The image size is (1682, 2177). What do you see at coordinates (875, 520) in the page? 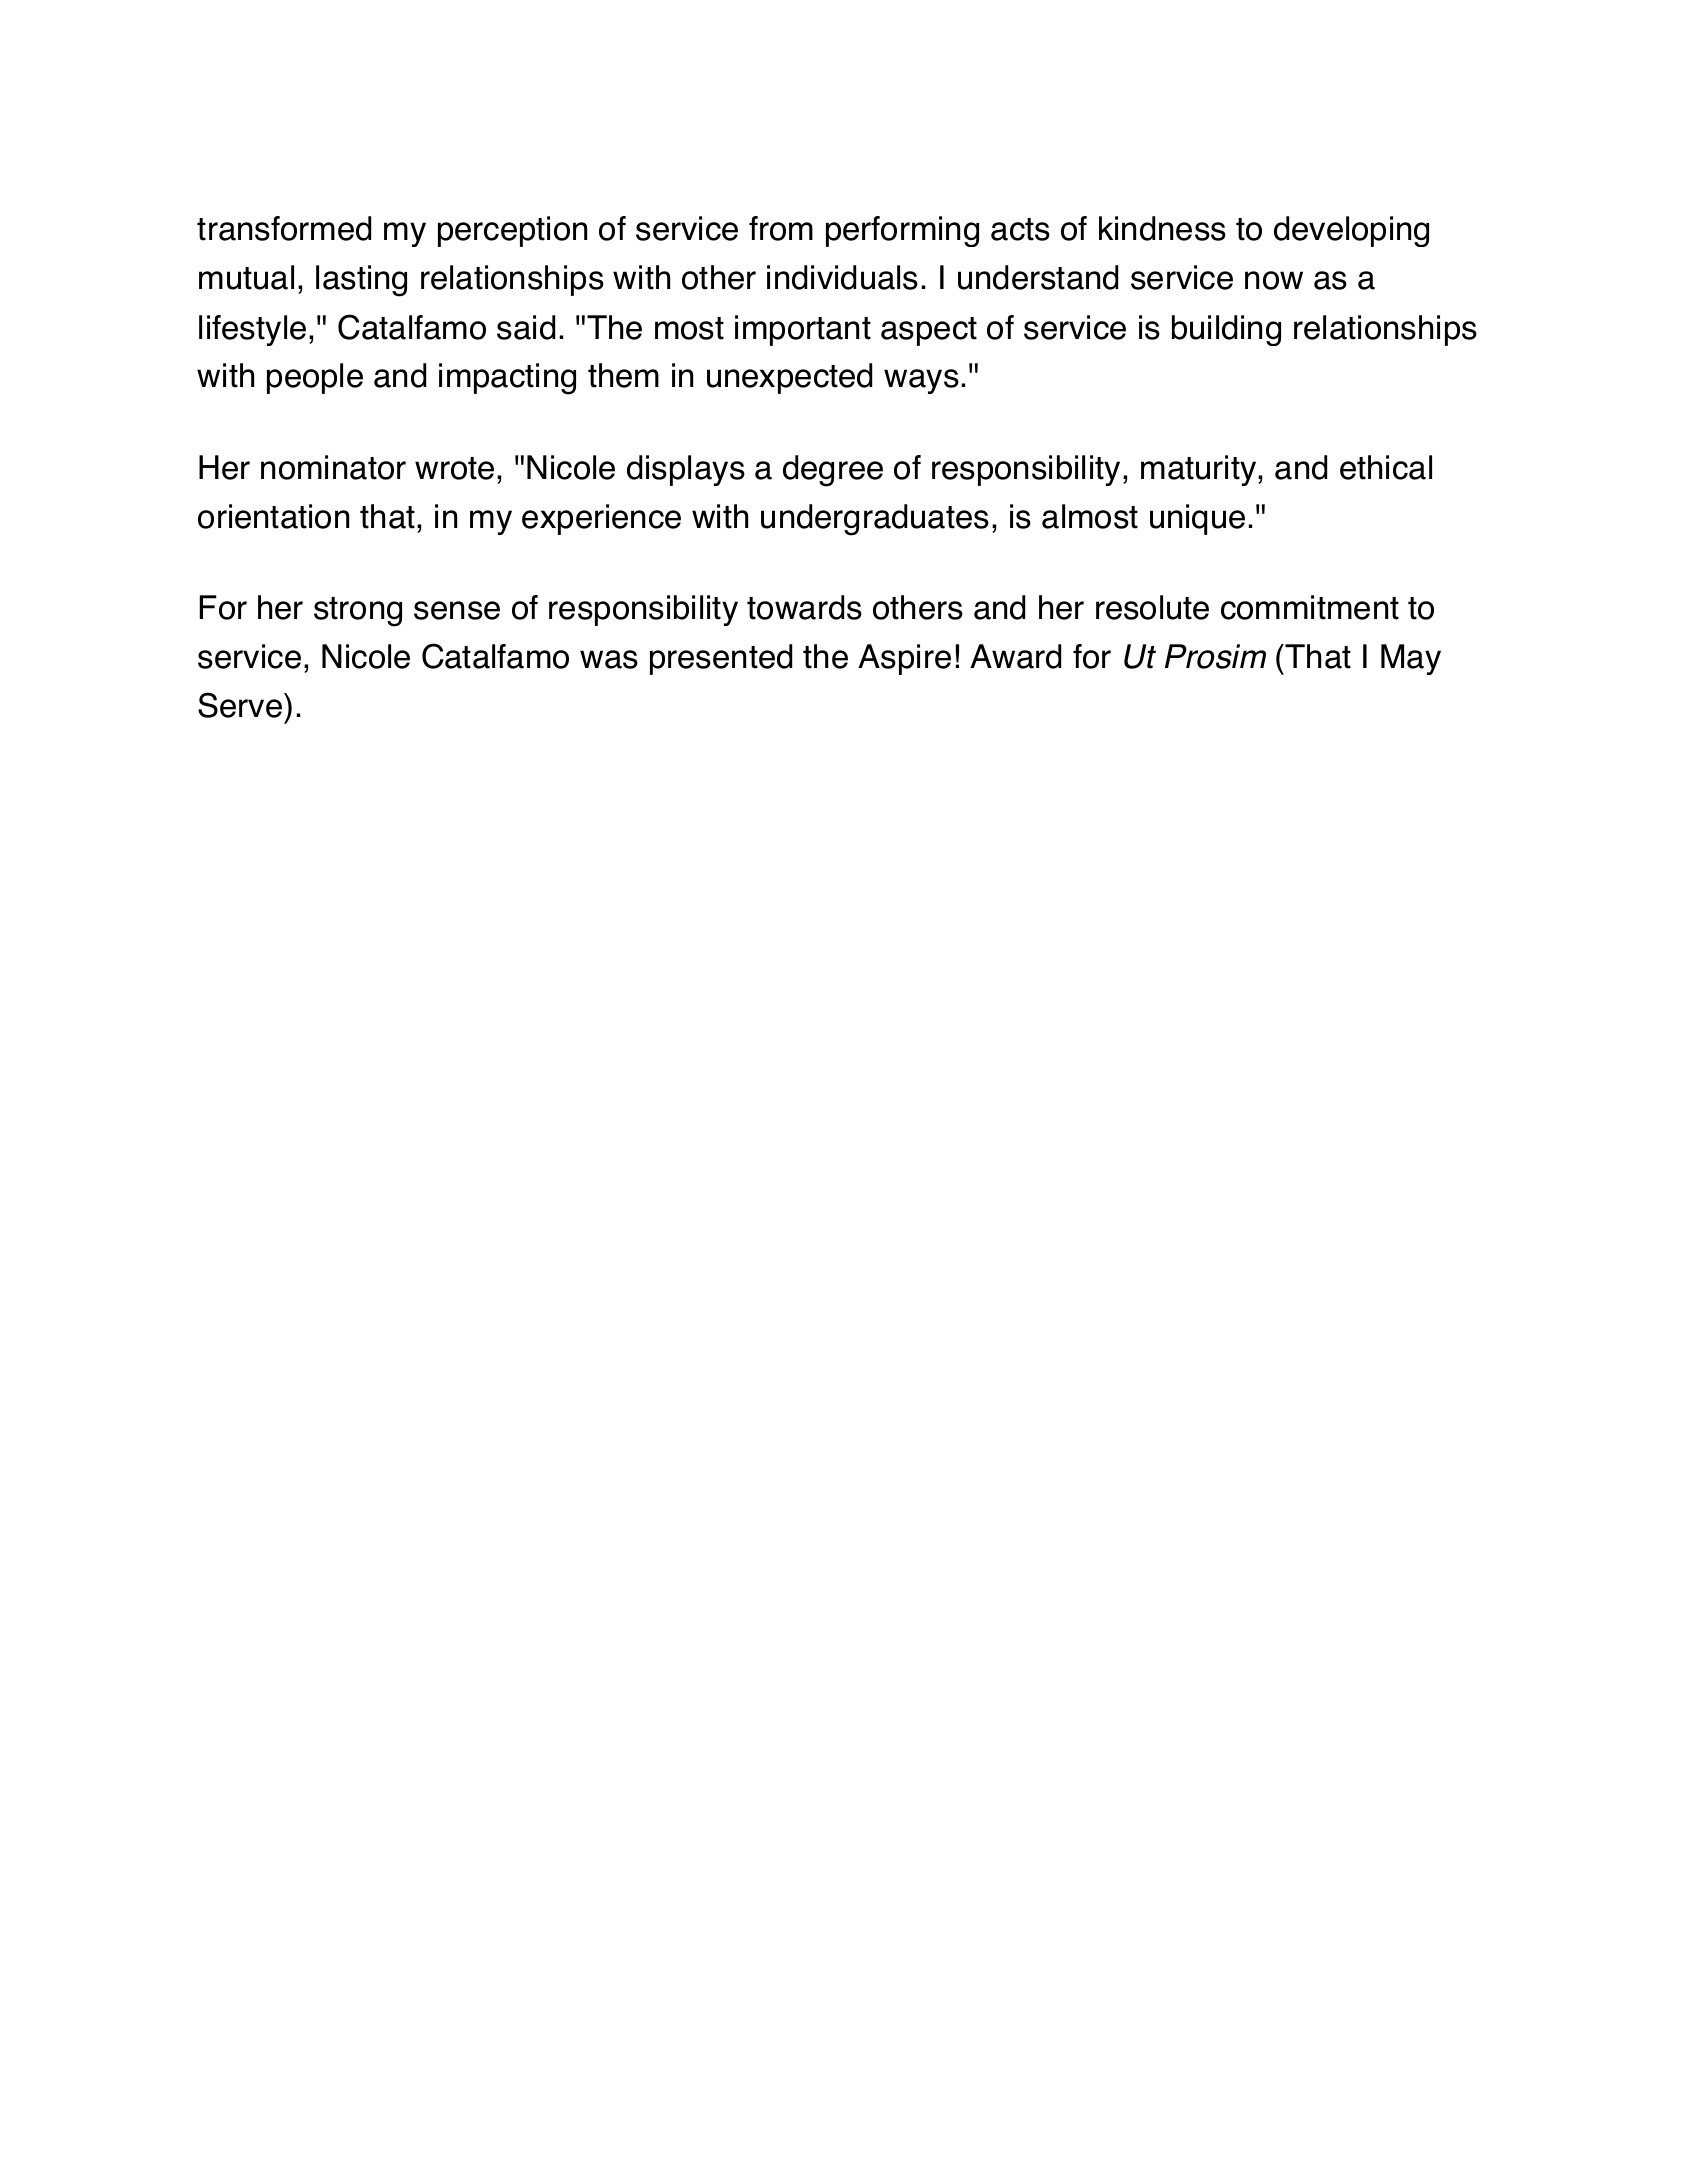
I see `undergraduates` at bounding box center [875, 520].
